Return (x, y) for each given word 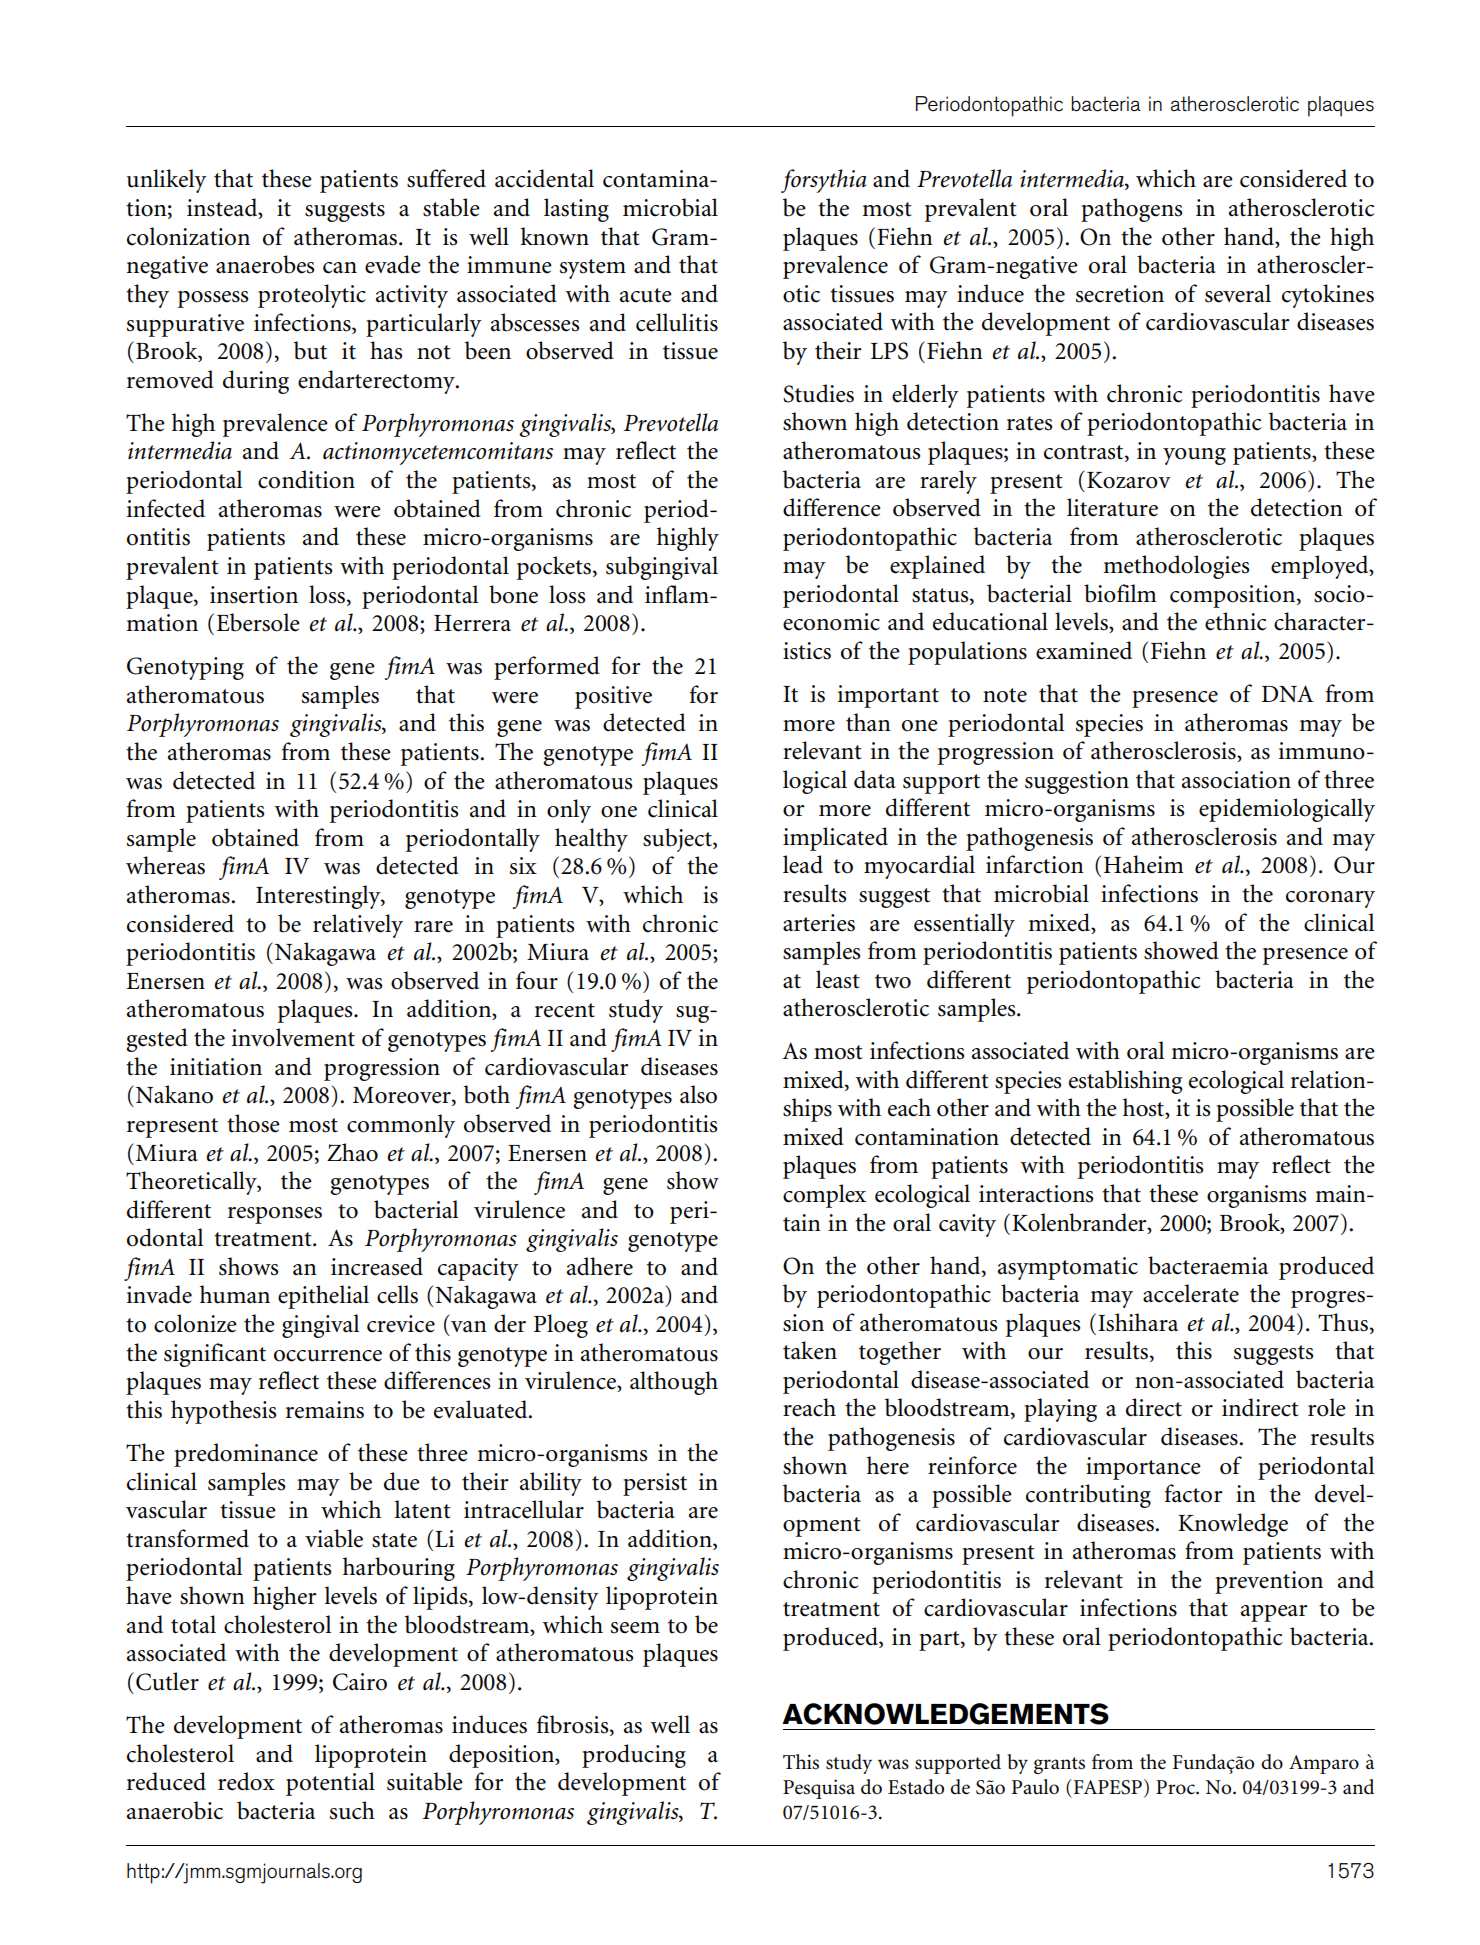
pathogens (1131, 210)
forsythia (824, 181)
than (868, 722)
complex (824, 1196)
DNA (1288, 693)
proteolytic (312, 296)
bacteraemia (1208, 1265)
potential (330, 1784)
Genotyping (185, 668)
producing (634, 1756)
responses (275, 1215)
